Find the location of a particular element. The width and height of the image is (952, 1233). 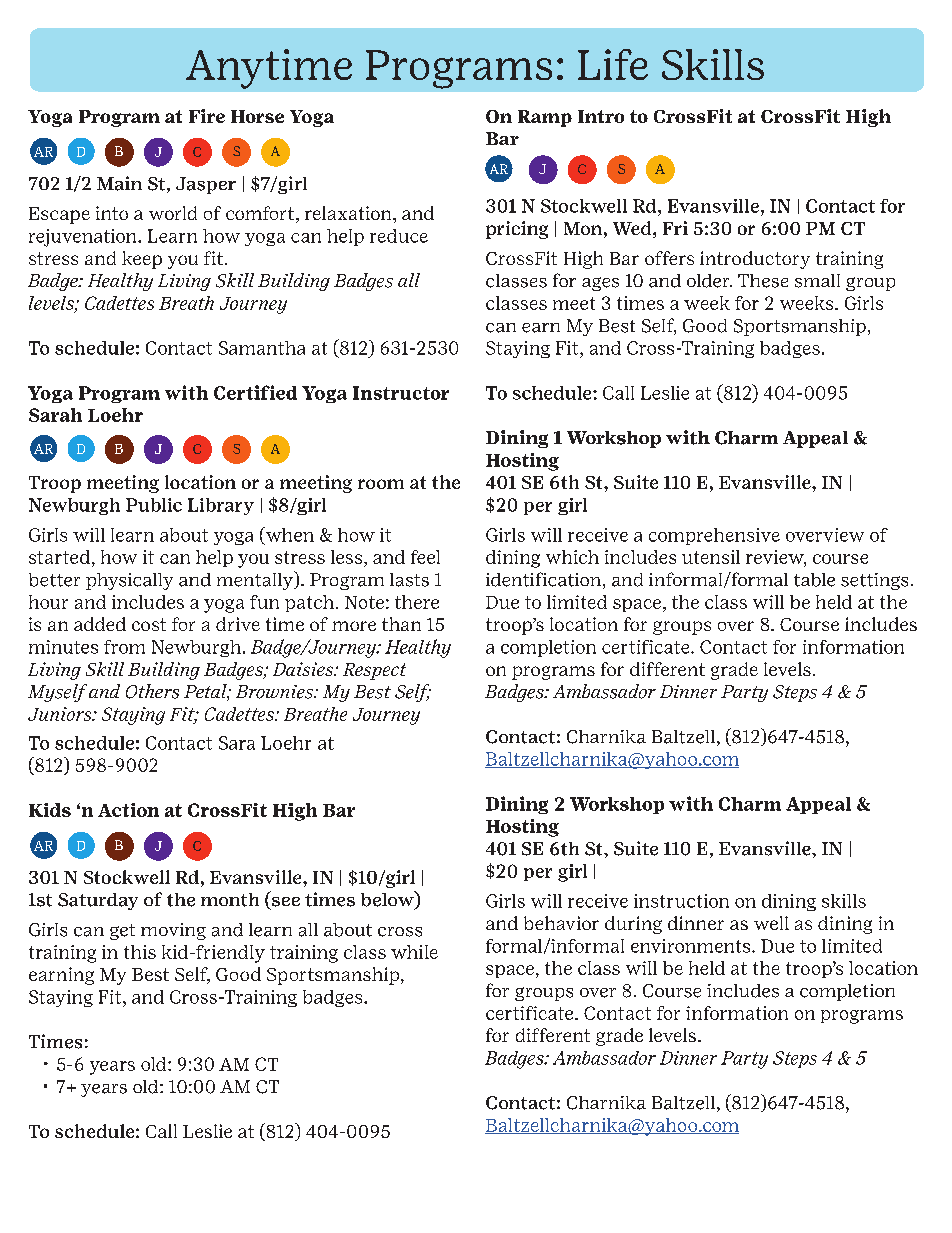

Certified is located at coordinates (255, 392).
